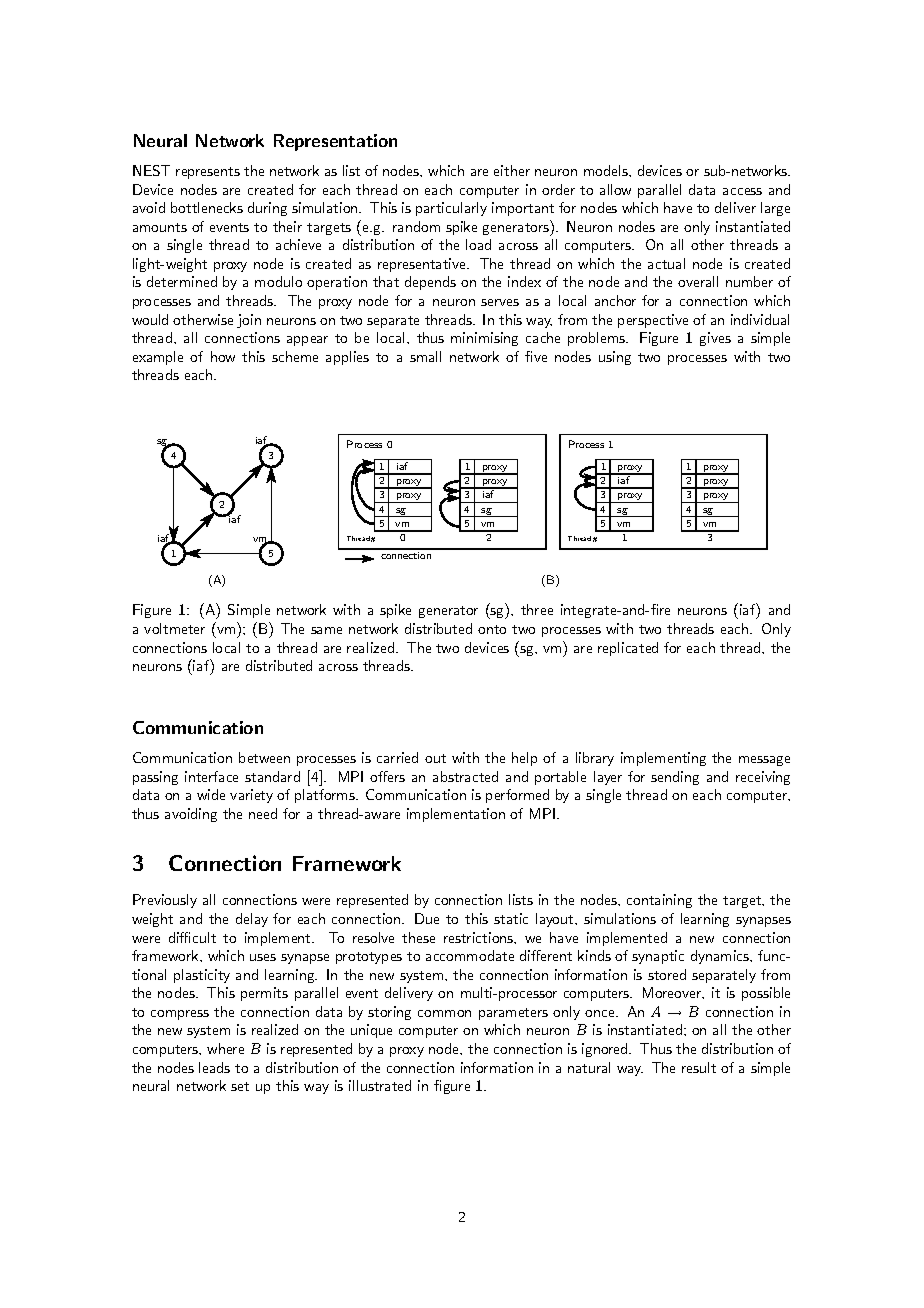 This screenshot has width=924, height=1308. Describe the element at coordinates (444, 1013) in the screenshot. I see `common` at that location.
